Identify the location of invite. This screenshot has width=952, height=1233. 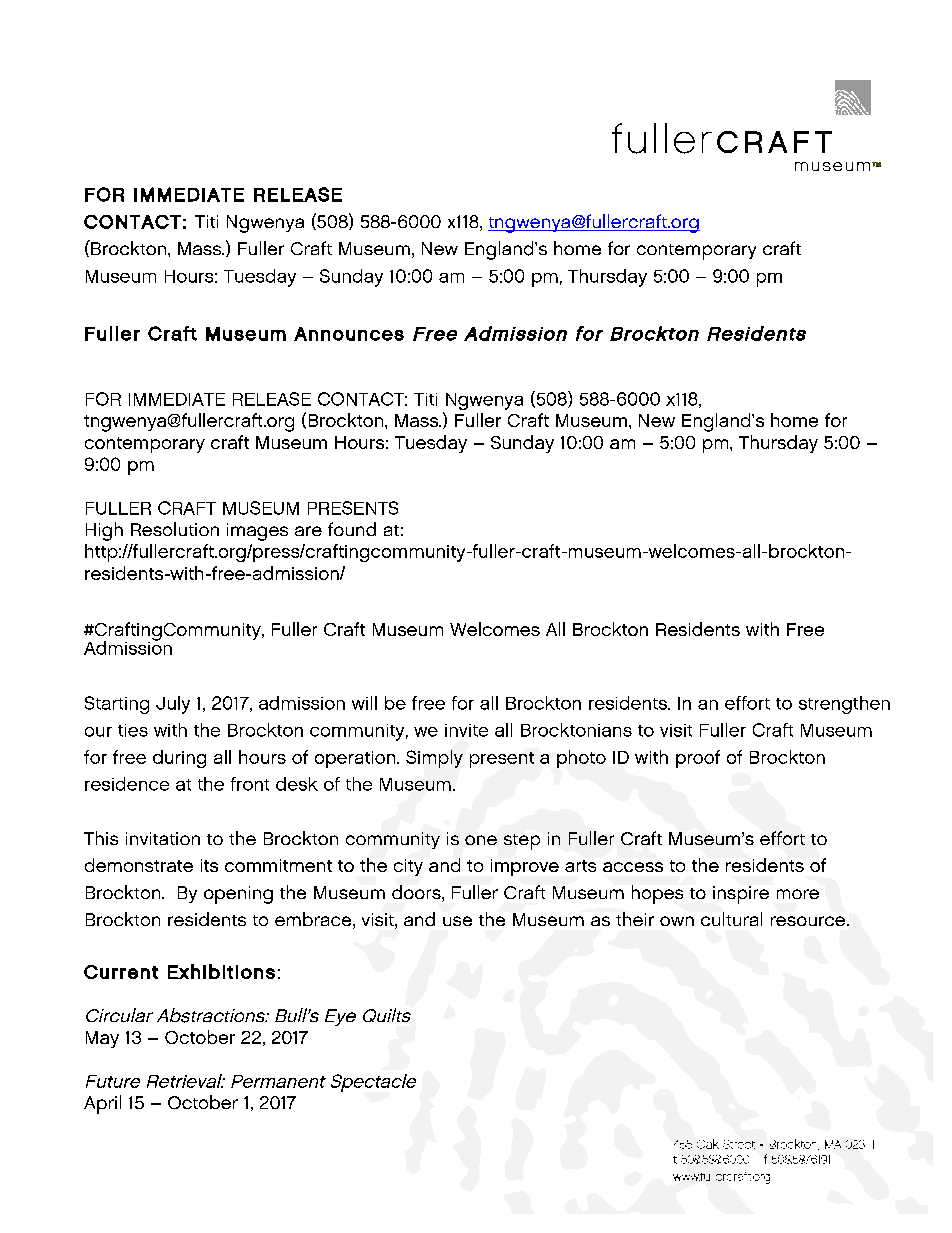
(466, 730).
